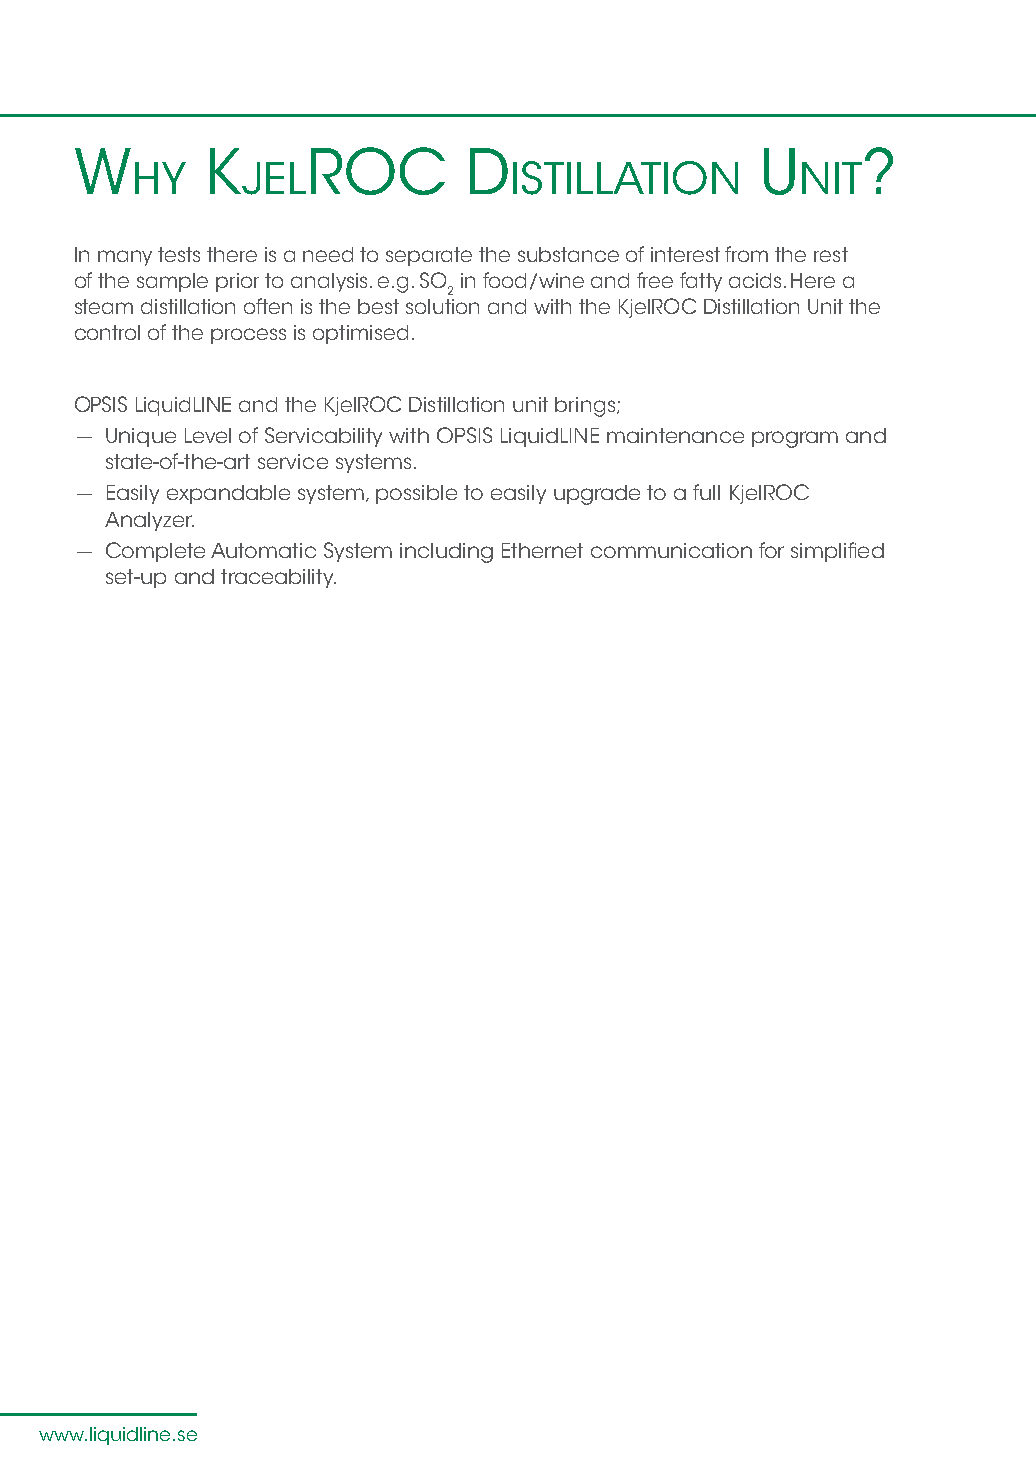 This document has height=1465, width=1036. I want to click on Complete, so click(155, 552).
